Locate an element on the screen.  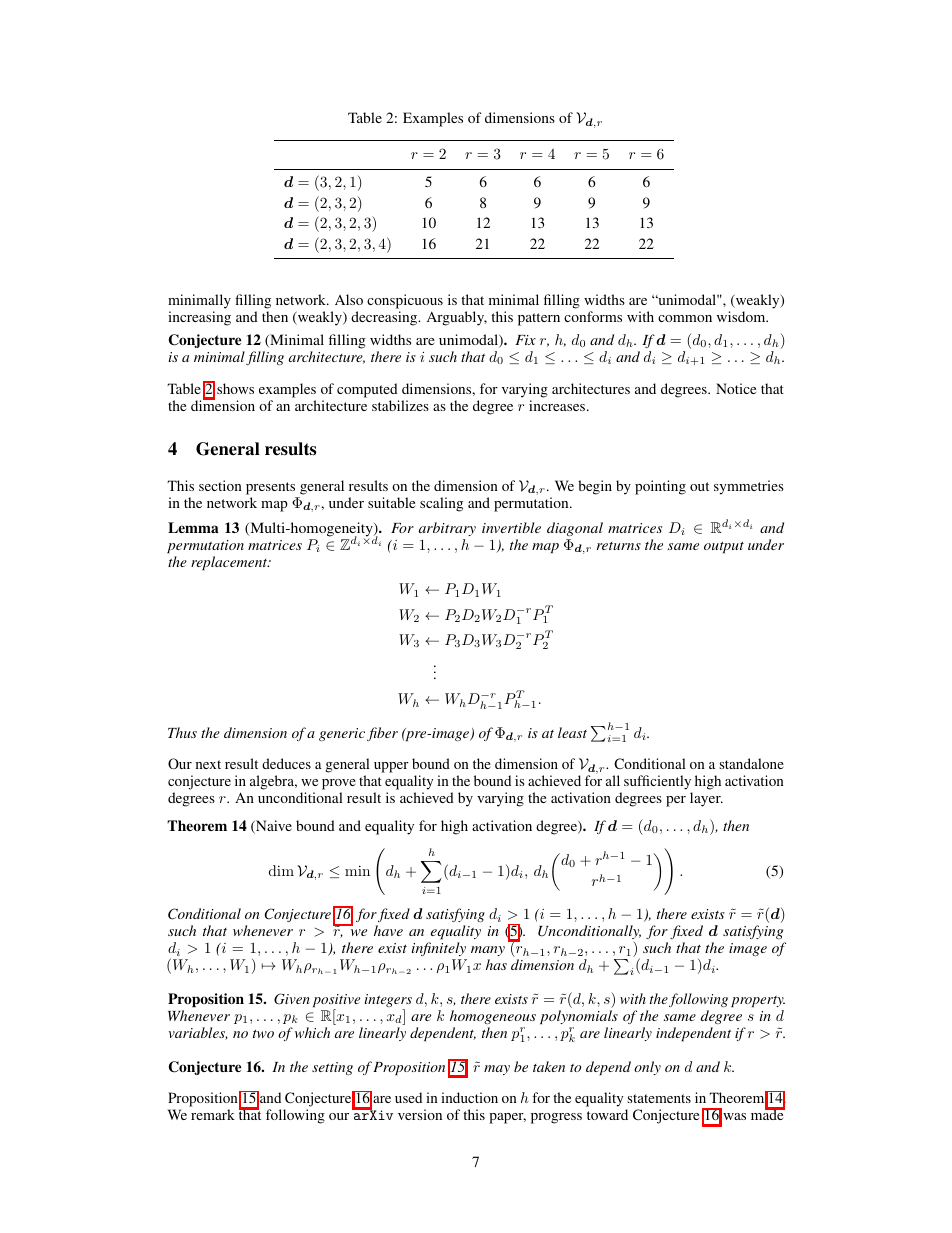
Thus is located at coordinates (182, 732).
